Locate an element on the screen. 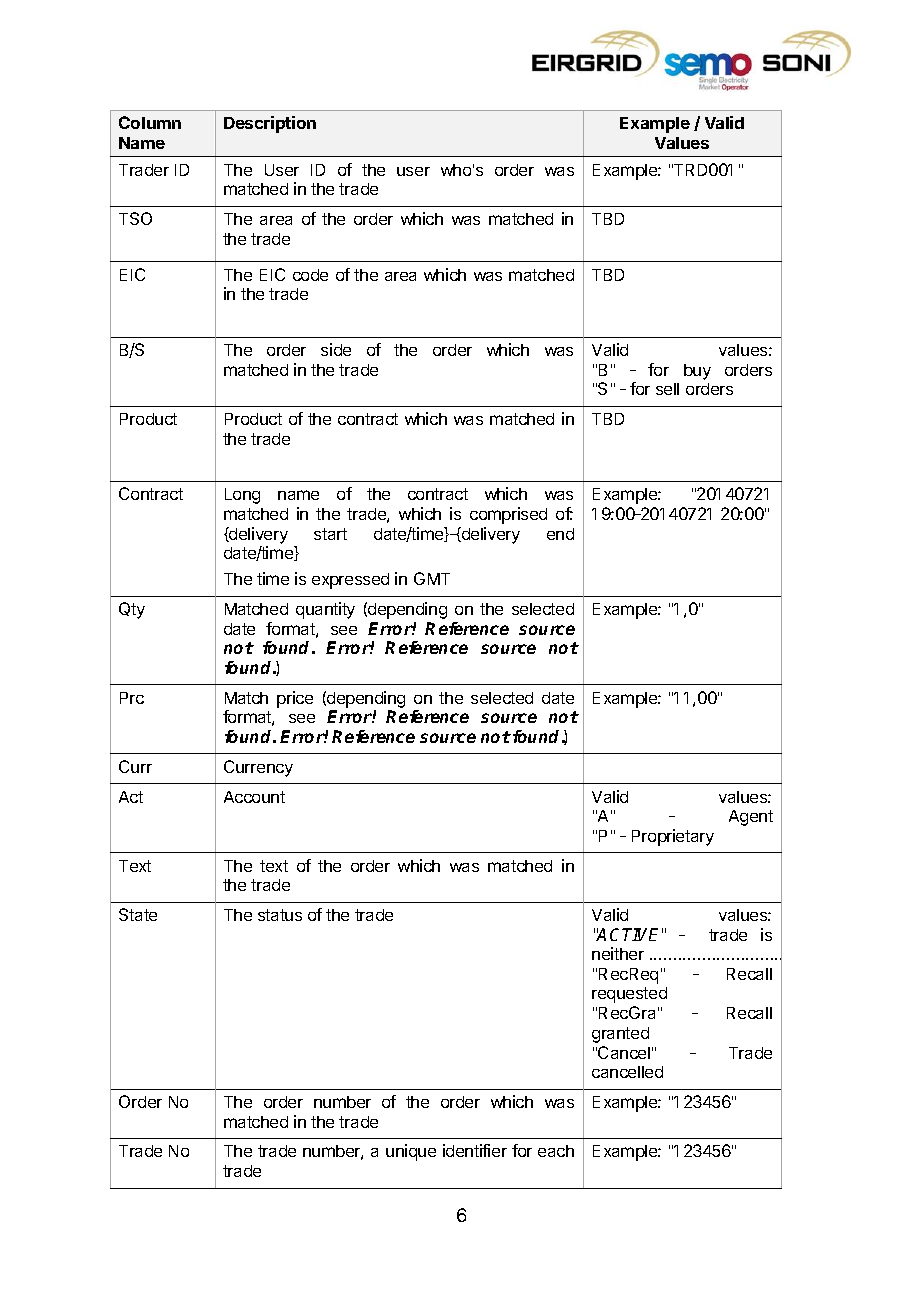  buy is located at coordinates (697, 372).
